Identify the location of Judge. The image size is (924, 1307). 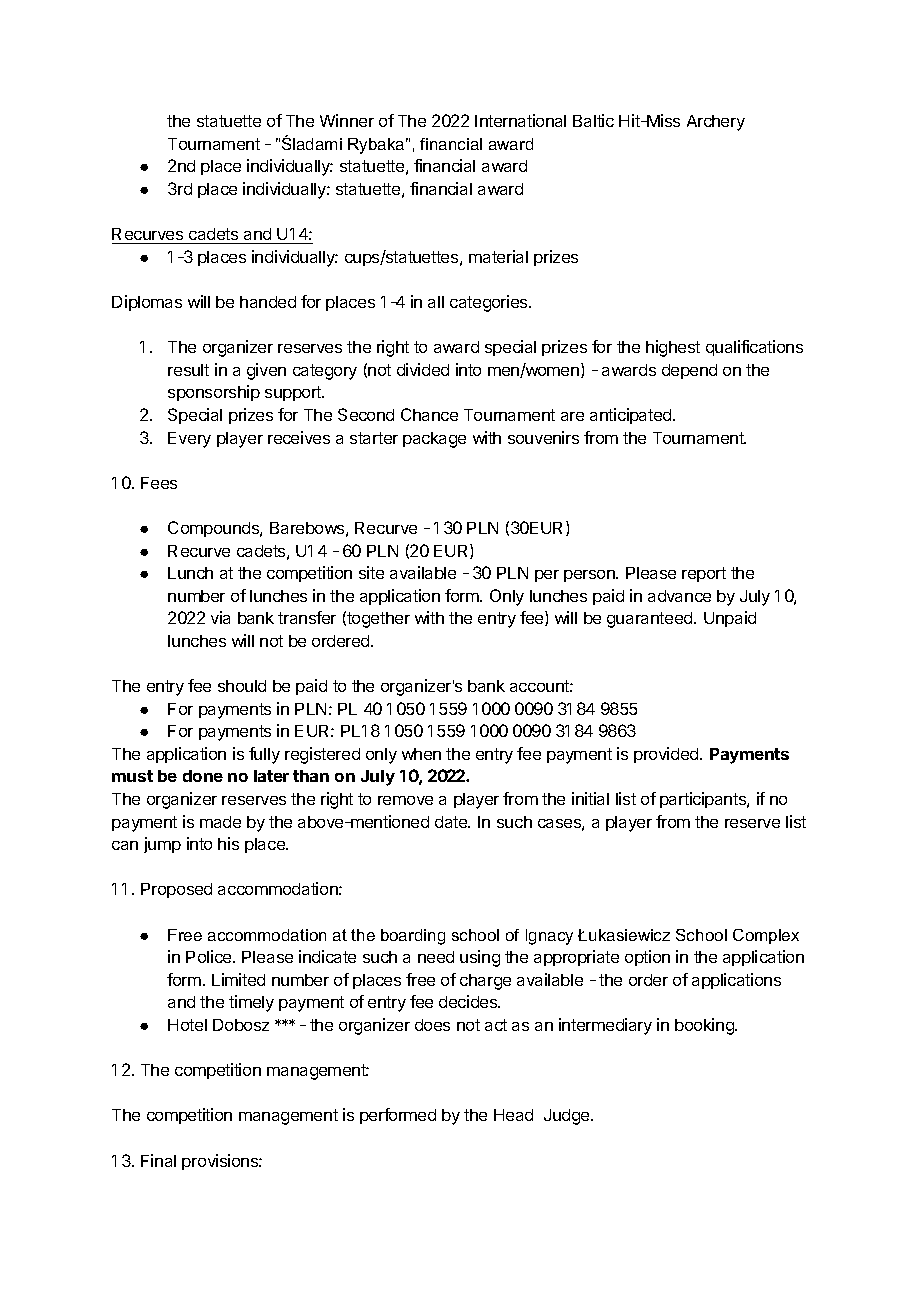
(568, 1117).
